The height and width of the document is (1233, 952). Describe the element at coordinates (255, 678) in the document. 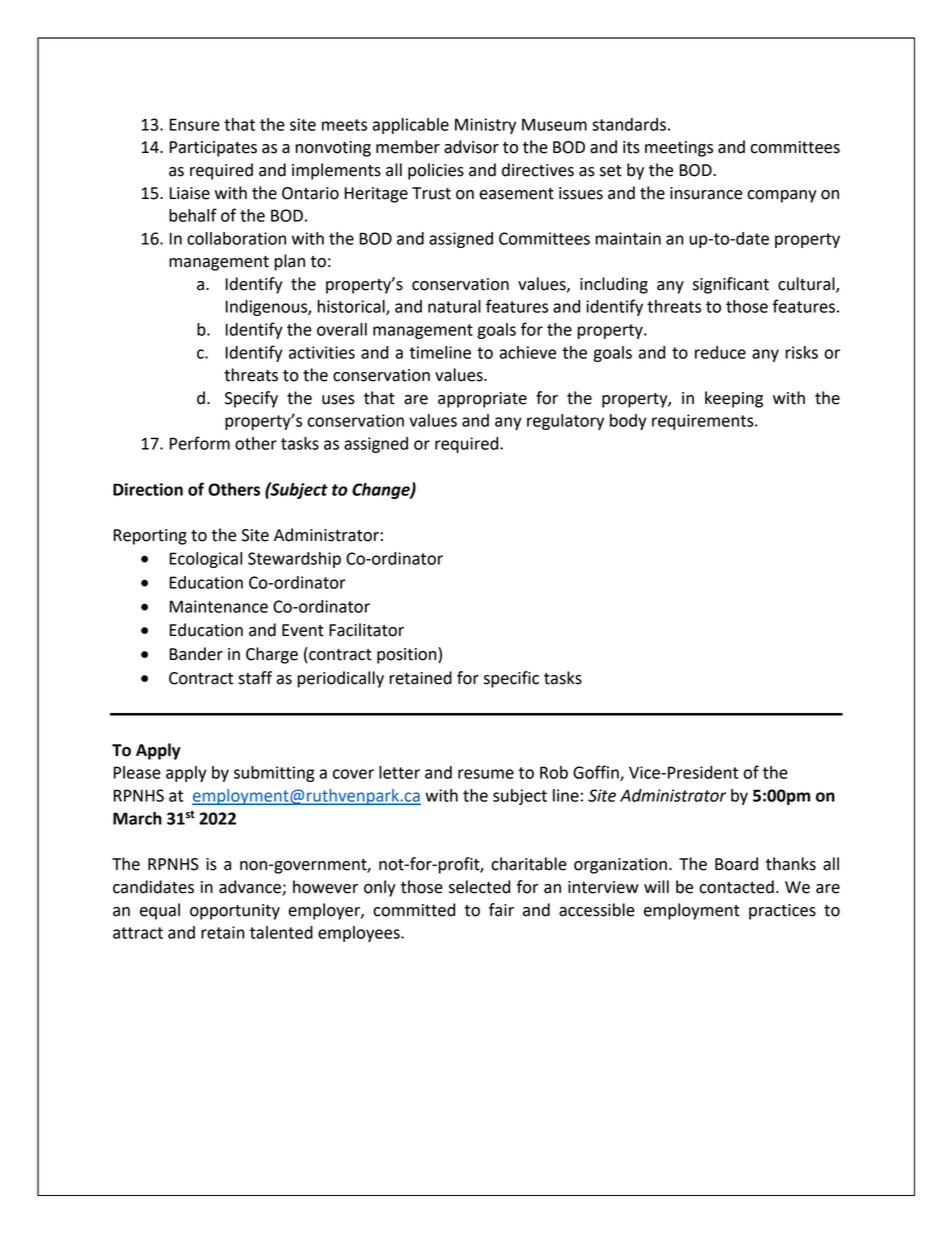

I see `staff` at that location.
